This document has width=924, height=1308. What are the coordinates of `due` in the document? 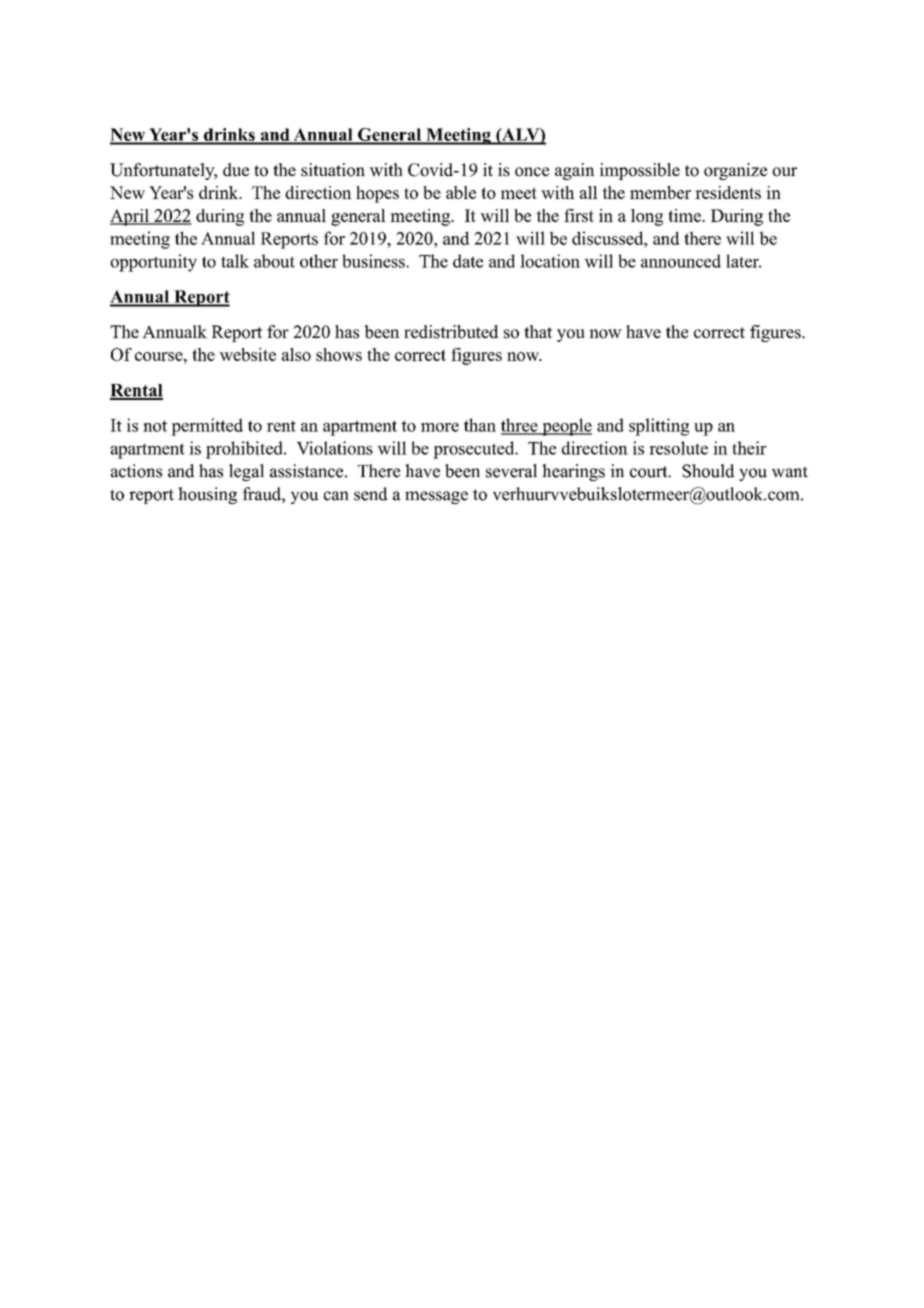 It's located at (236, 170).
